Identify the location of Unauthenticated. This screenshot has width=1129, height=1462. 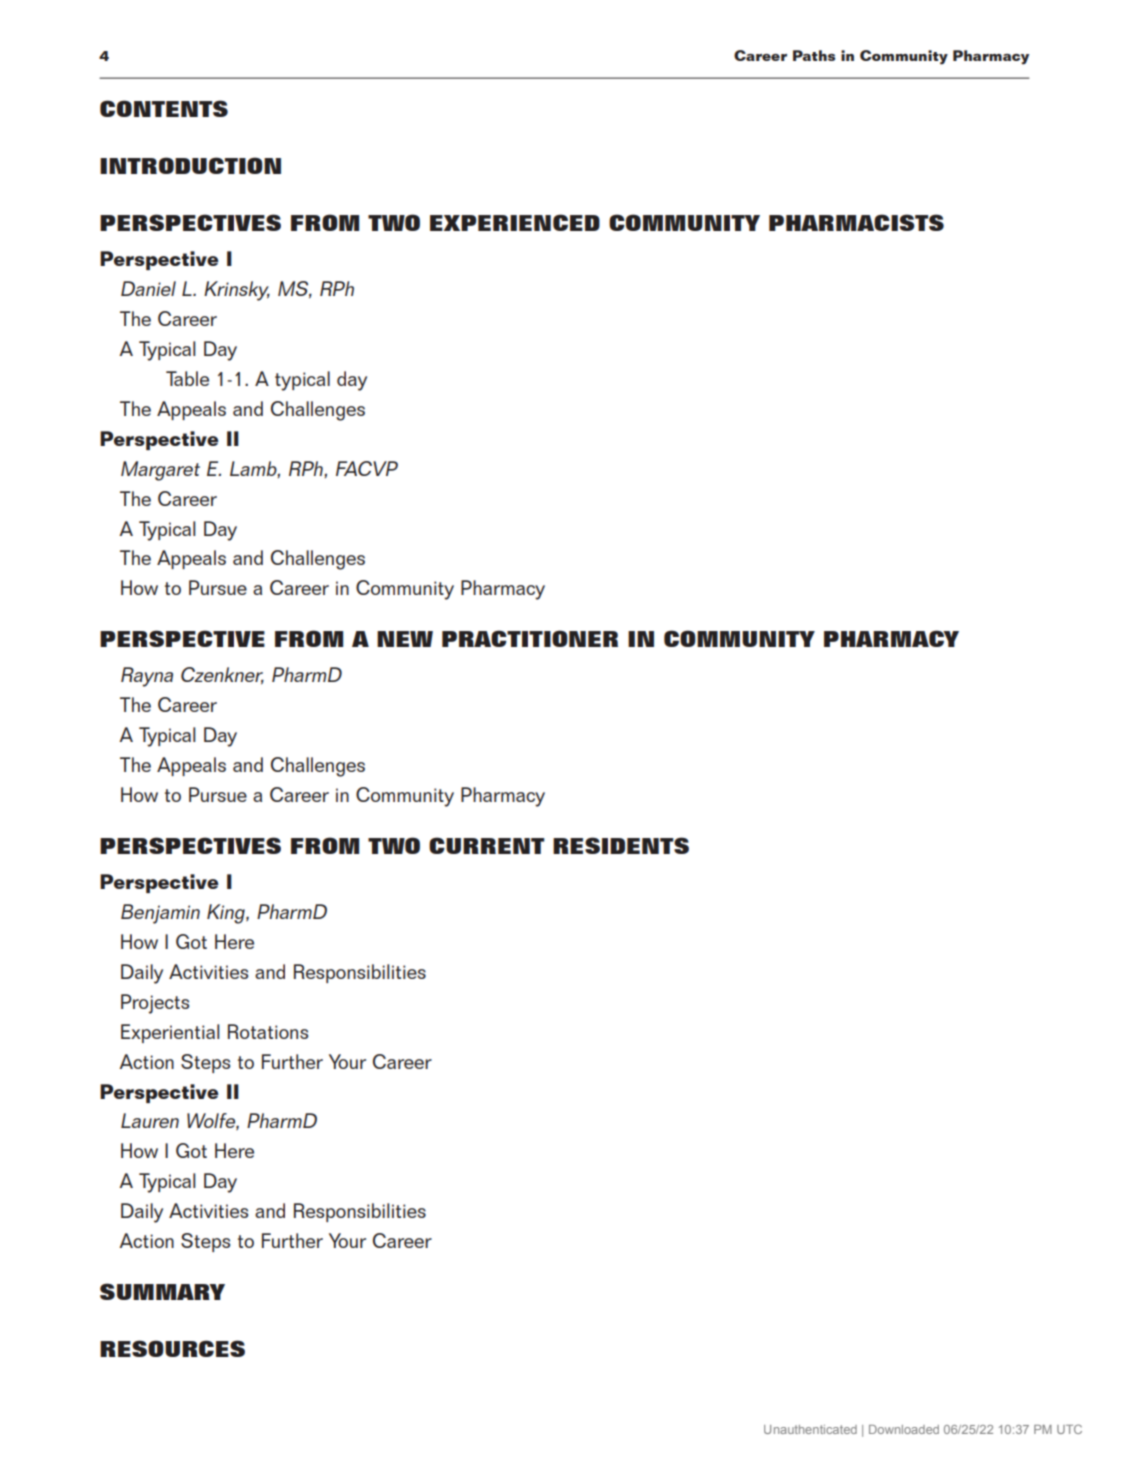
(810, 1429).
